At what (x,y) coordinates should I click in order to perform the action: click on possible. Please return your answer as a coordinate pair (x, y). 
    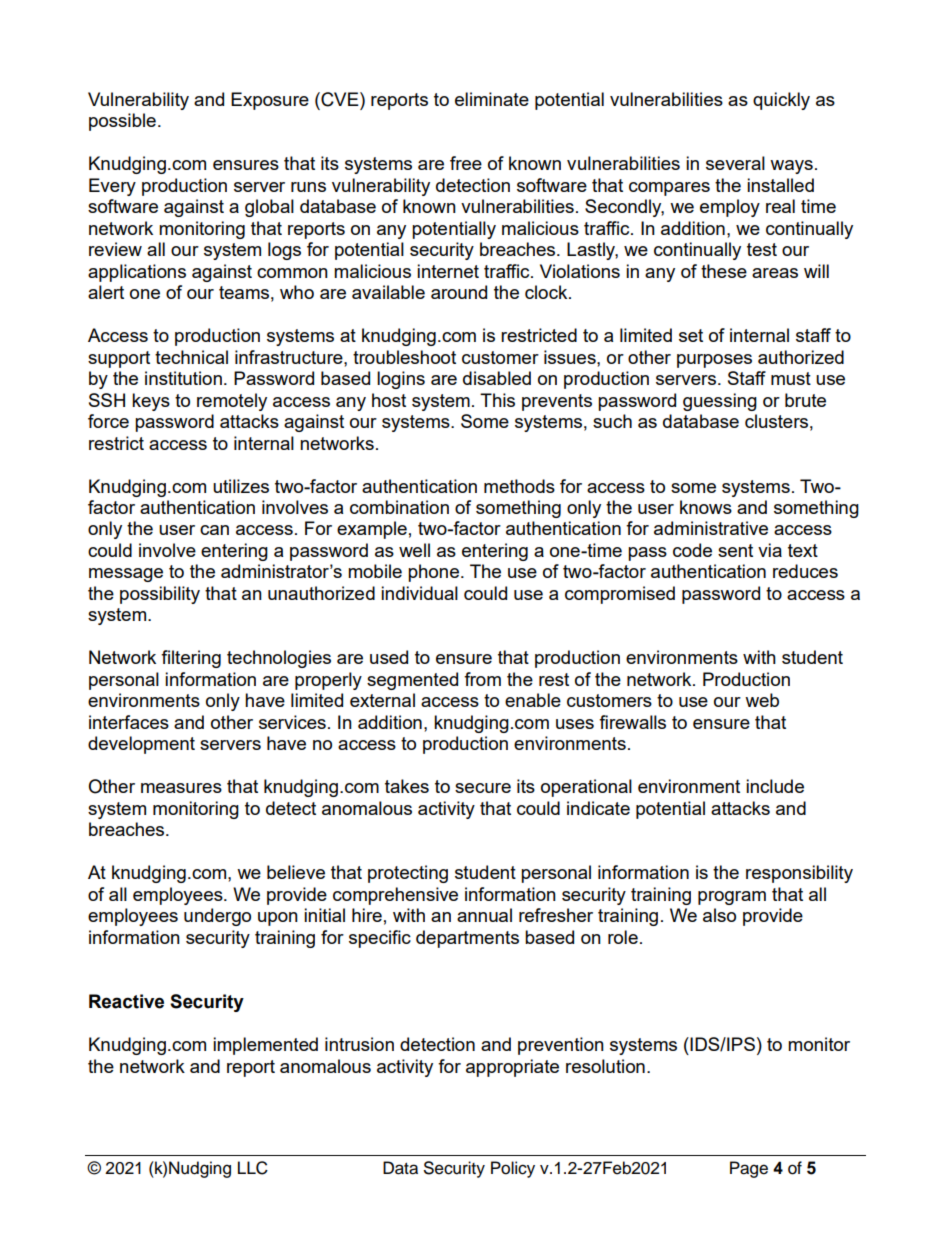
    Looking at the image, I should click on (122, 122).
